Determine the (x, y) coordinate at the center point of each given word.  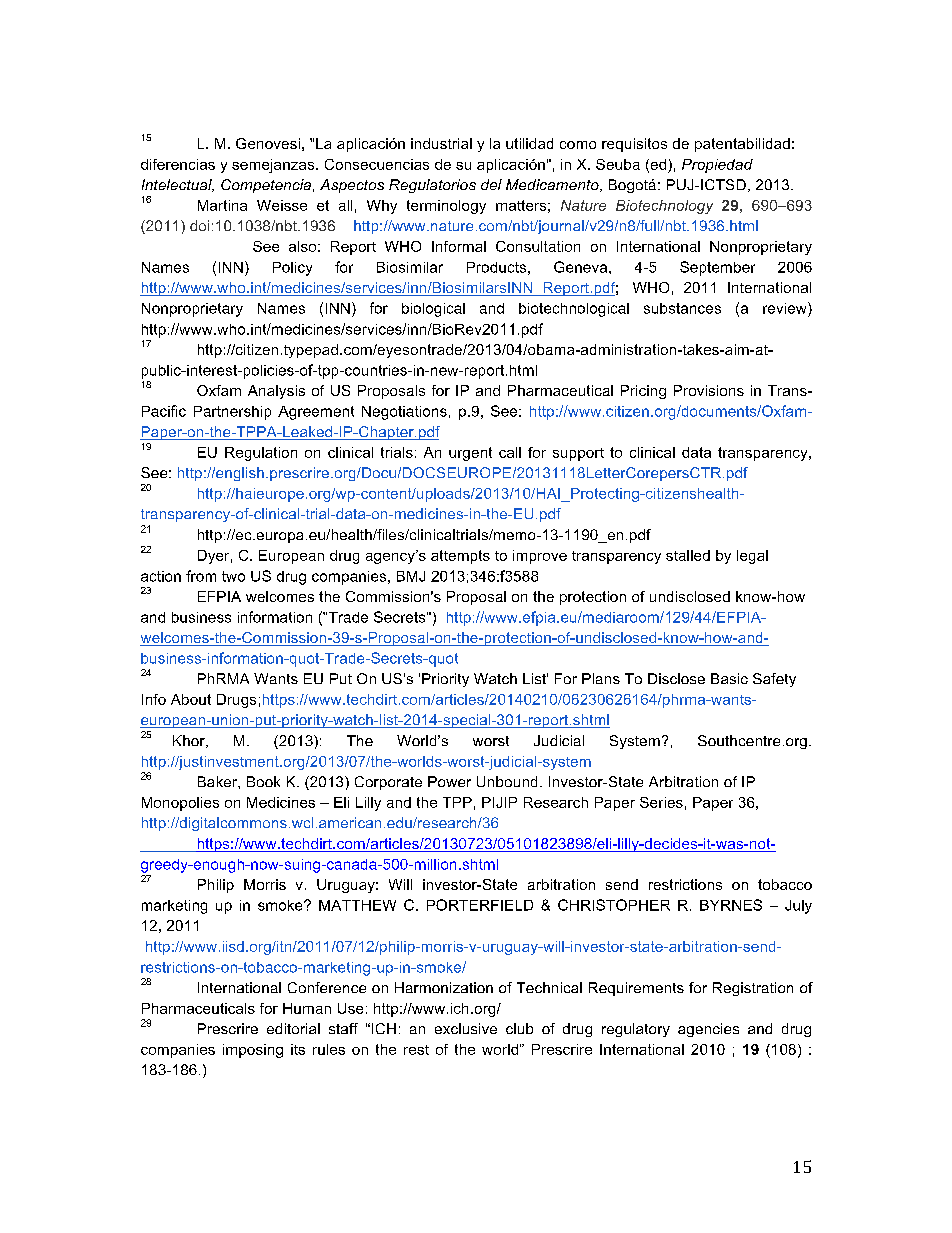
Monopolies (180, 804)
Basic (729, 678)
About (191, 699)
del (491, 184)
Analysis (276, 392)
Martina (222, 205)
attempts (460, 557)
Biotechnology (664, 207)
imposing (253, 1051)
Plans (601, 678)
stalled (688, 555)
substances (682, 308)
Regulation (261, 454)
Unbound (507, 781)
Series (661, 802)
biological (433, 310)
